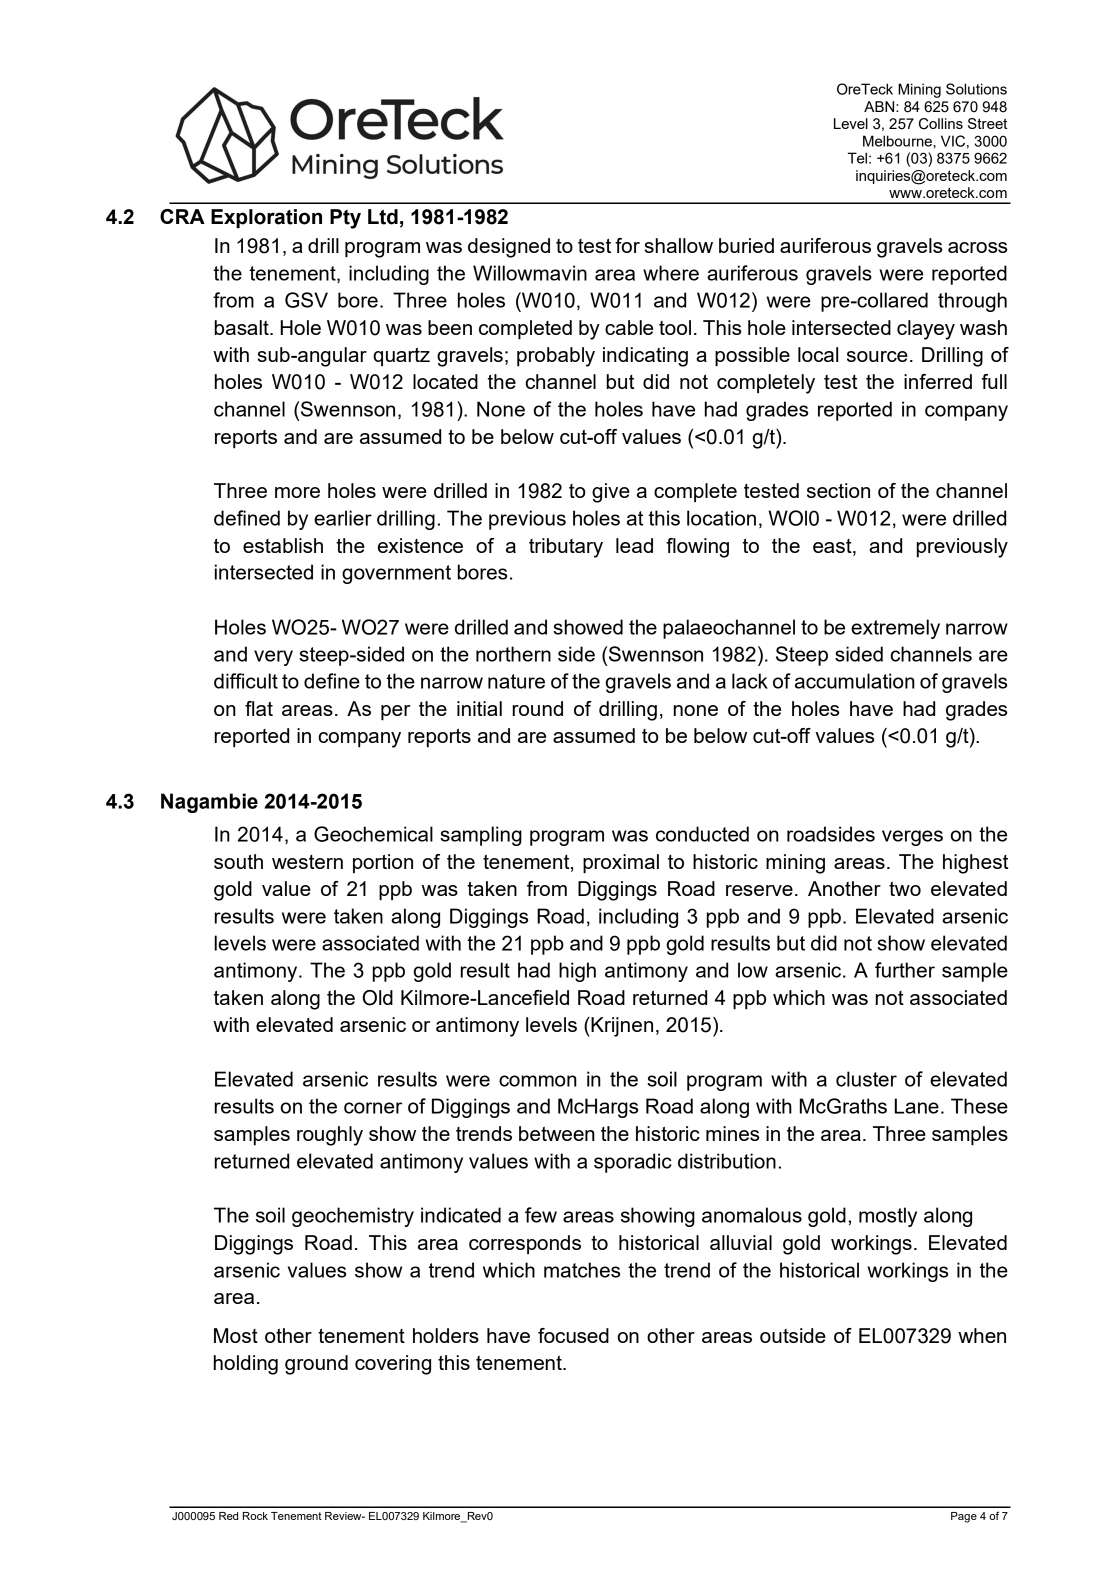 The image size is (1114, 1575). I want to click on verges, so click(912, 838).
